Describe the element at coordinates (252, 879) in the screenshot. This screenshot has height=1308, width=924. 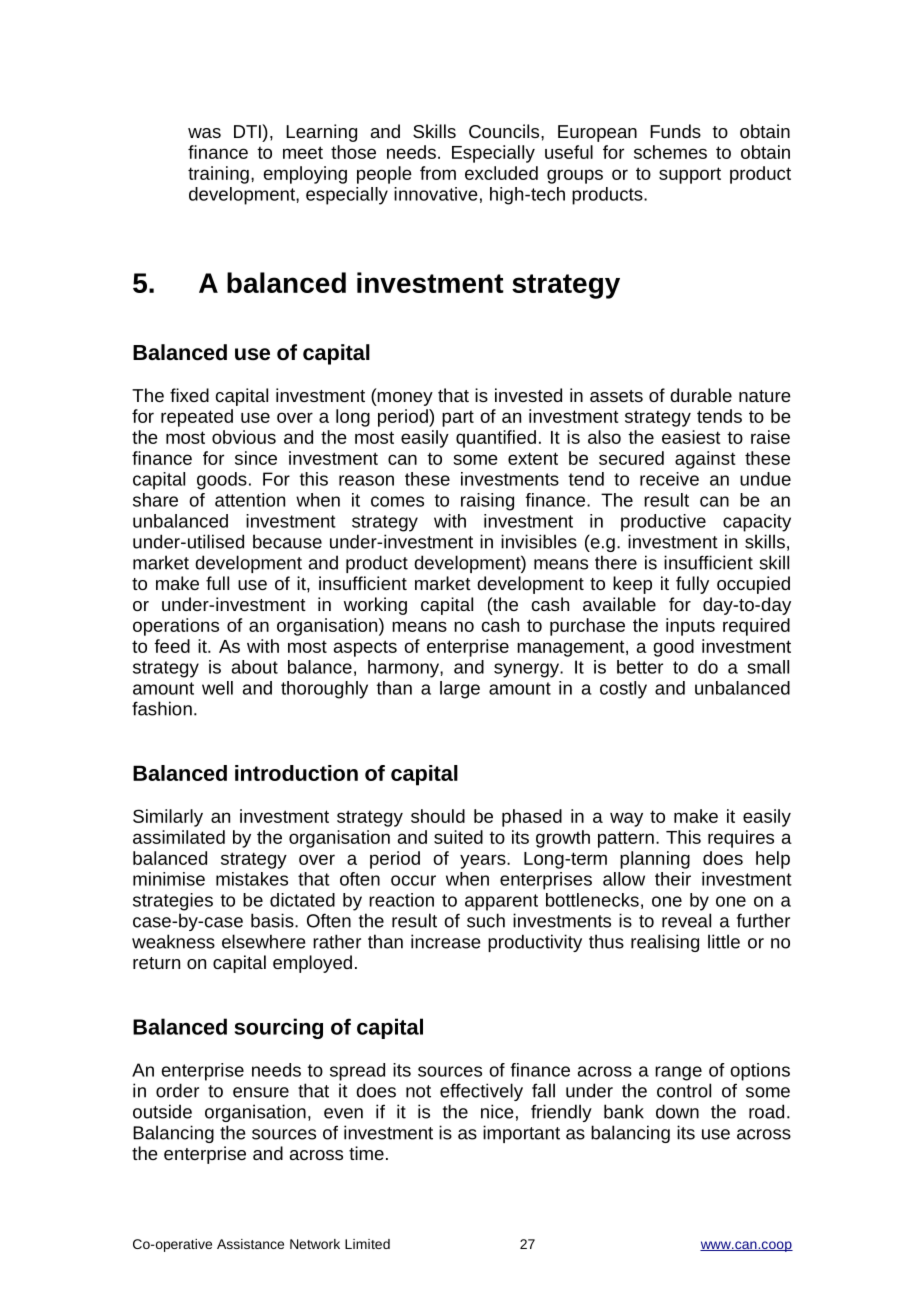
I see `mistakes` at that location.
